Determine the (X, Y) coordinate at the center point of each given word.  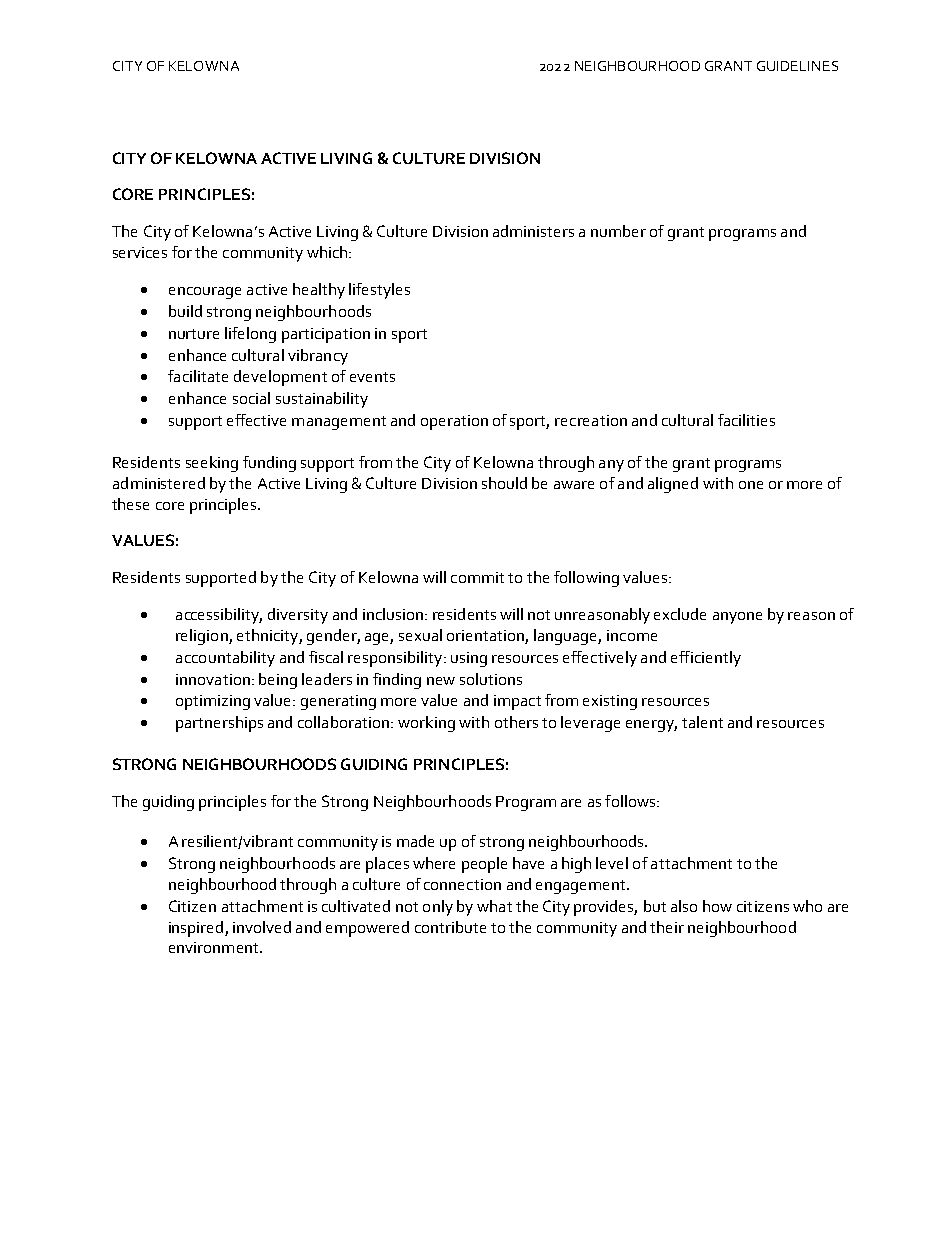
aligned (673, 485)
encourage (205, 293)
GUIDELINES (797, 66)
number (618, 231)
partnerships (219, 724)
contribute (450, 927)
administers (533, 231)
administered (159, 483)
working (426, 724)
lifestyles (379, 291)
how (717, 906)
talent (702, 722)
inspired (197, 929)
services (140, 252)
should (504, 483)
